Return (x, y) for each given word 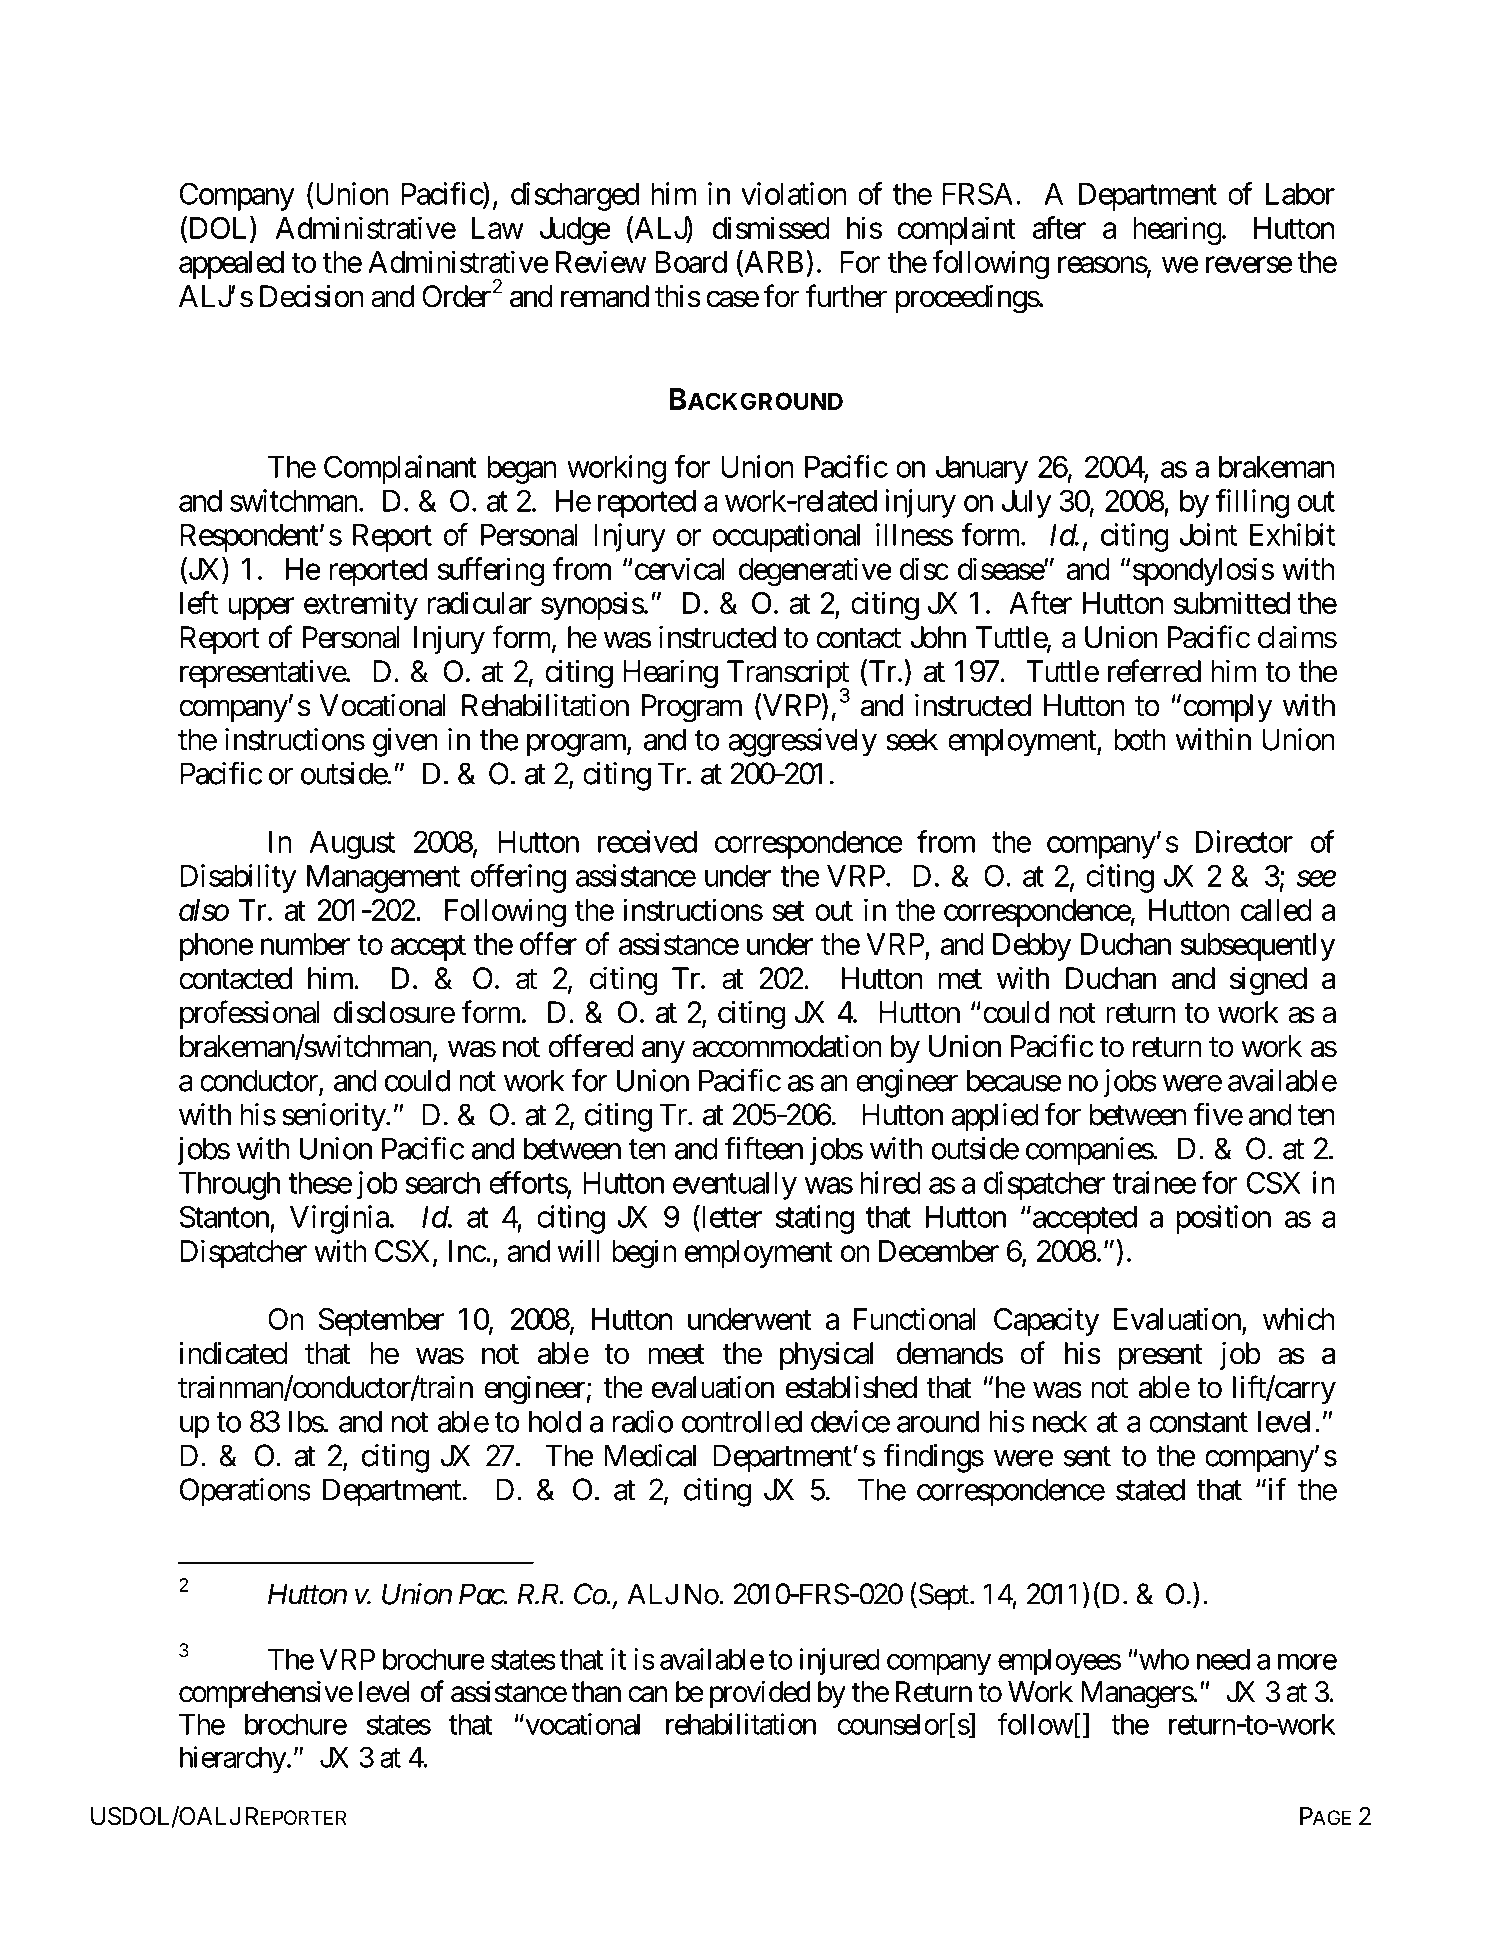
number (305, 944)
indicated (234, 1353)
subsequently (1258, 947)
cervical (678, 568)
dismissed (771, 227)
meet (676, 1354)
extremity (361, 605)
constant (1198, 1423)
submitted (1231, 602)
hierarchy (233, 1760)
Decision (312, 296)
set (788, 911)
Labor (1300, 194)
